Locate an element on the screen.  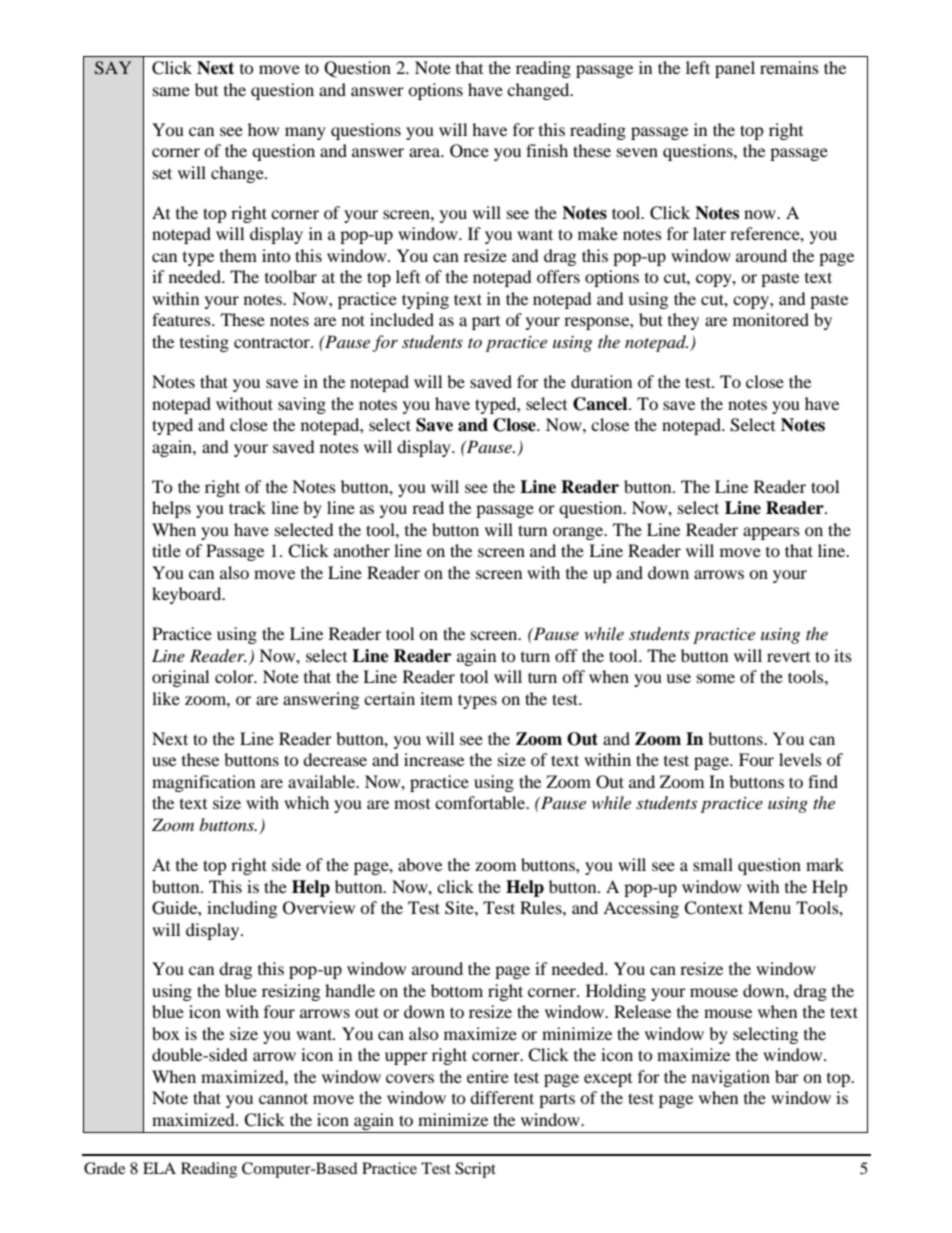
panel is located at coordinates (735, 69).
